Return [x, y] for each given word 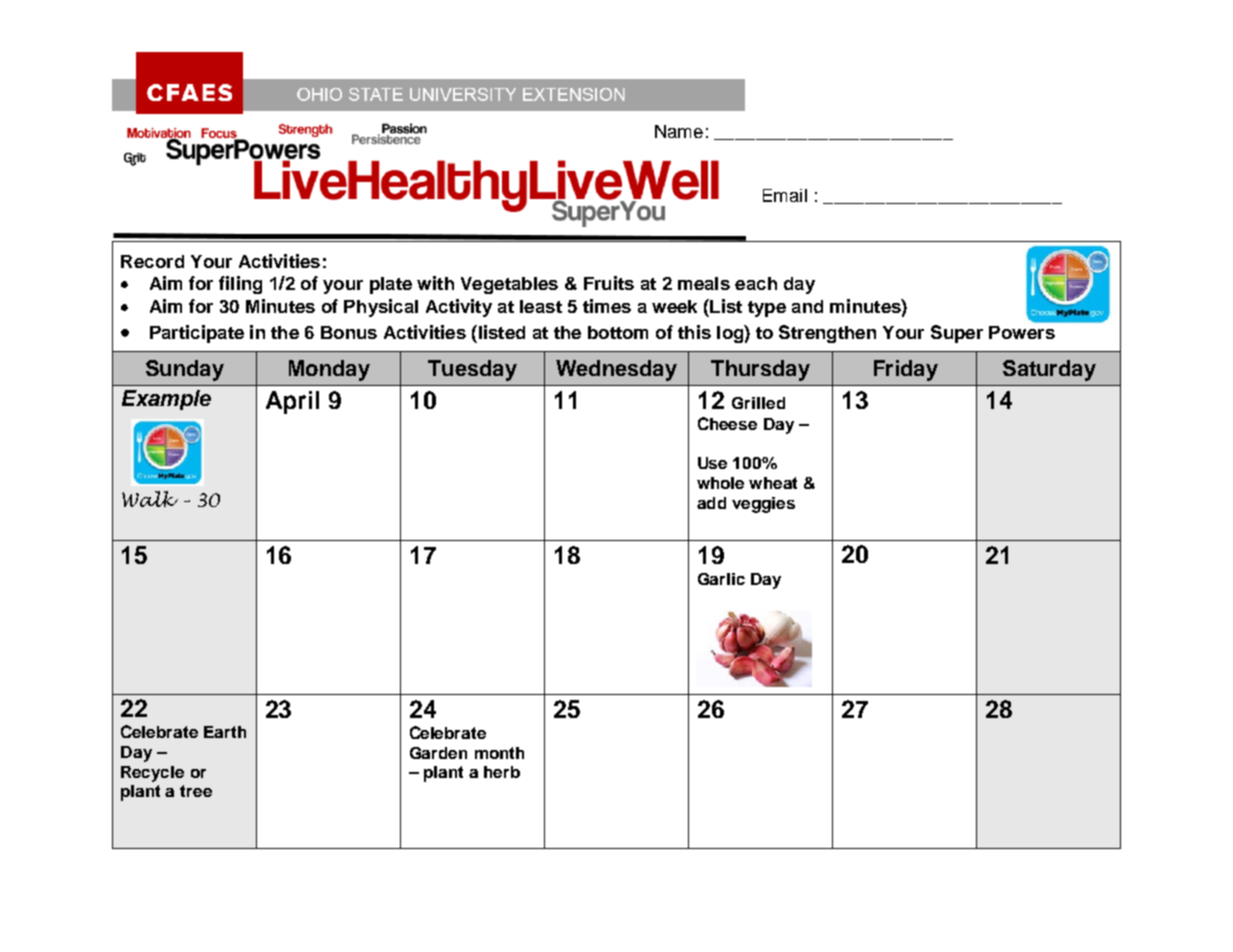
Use [712, 463]
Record [152, 261]
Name [679, 131]
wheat [773, 483]
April [292, 402]
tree [196, 791]
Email [785, 195]
